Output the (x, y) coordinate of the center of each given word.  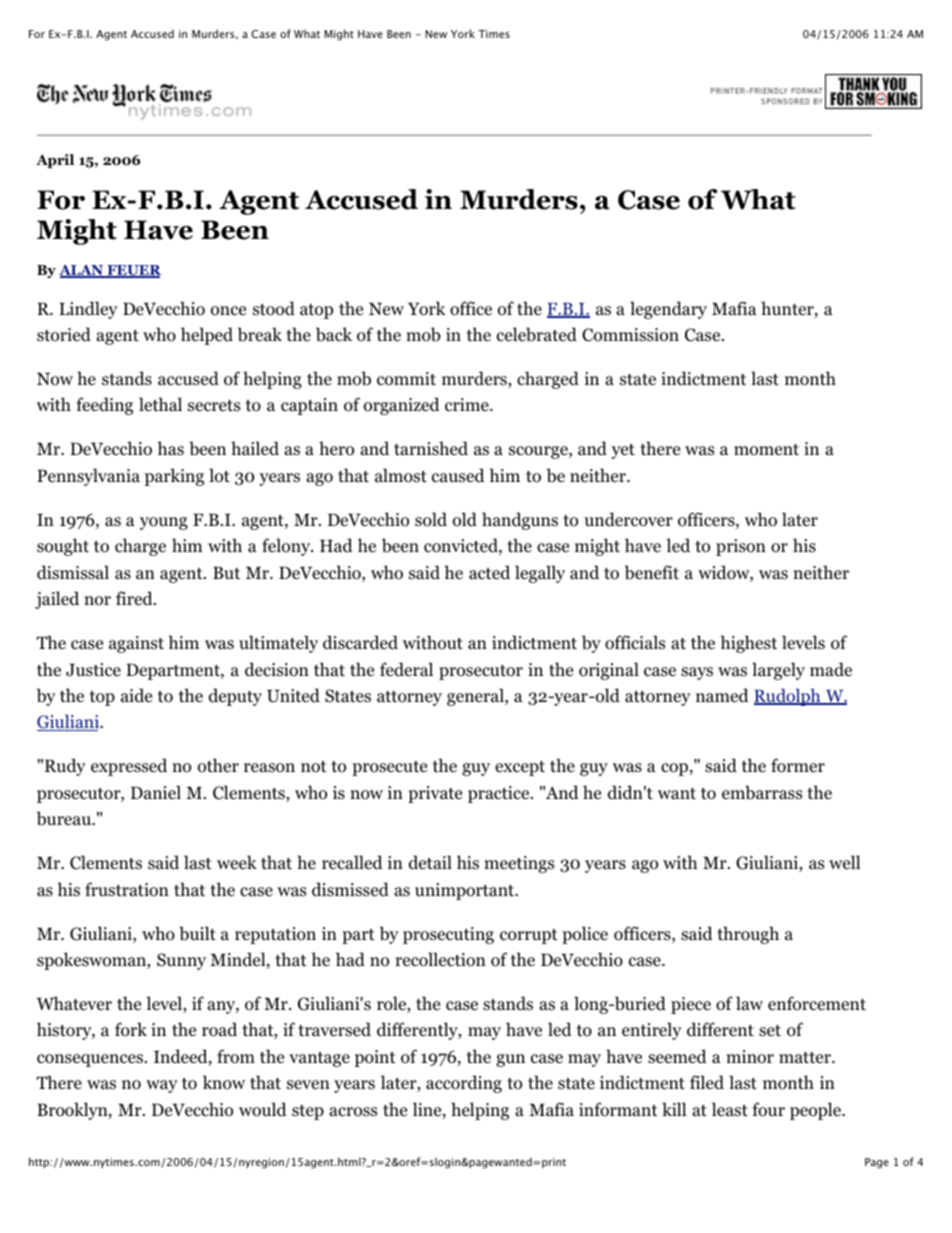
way (162, 1086)
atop (316, 311)
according (464, 1084)
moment (766, 450)
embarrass (762, 792)
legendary (668, 310)
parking (174, 477)
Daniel (156, 792)
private (435, 794)
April (55, 161)
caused (458, 475)
